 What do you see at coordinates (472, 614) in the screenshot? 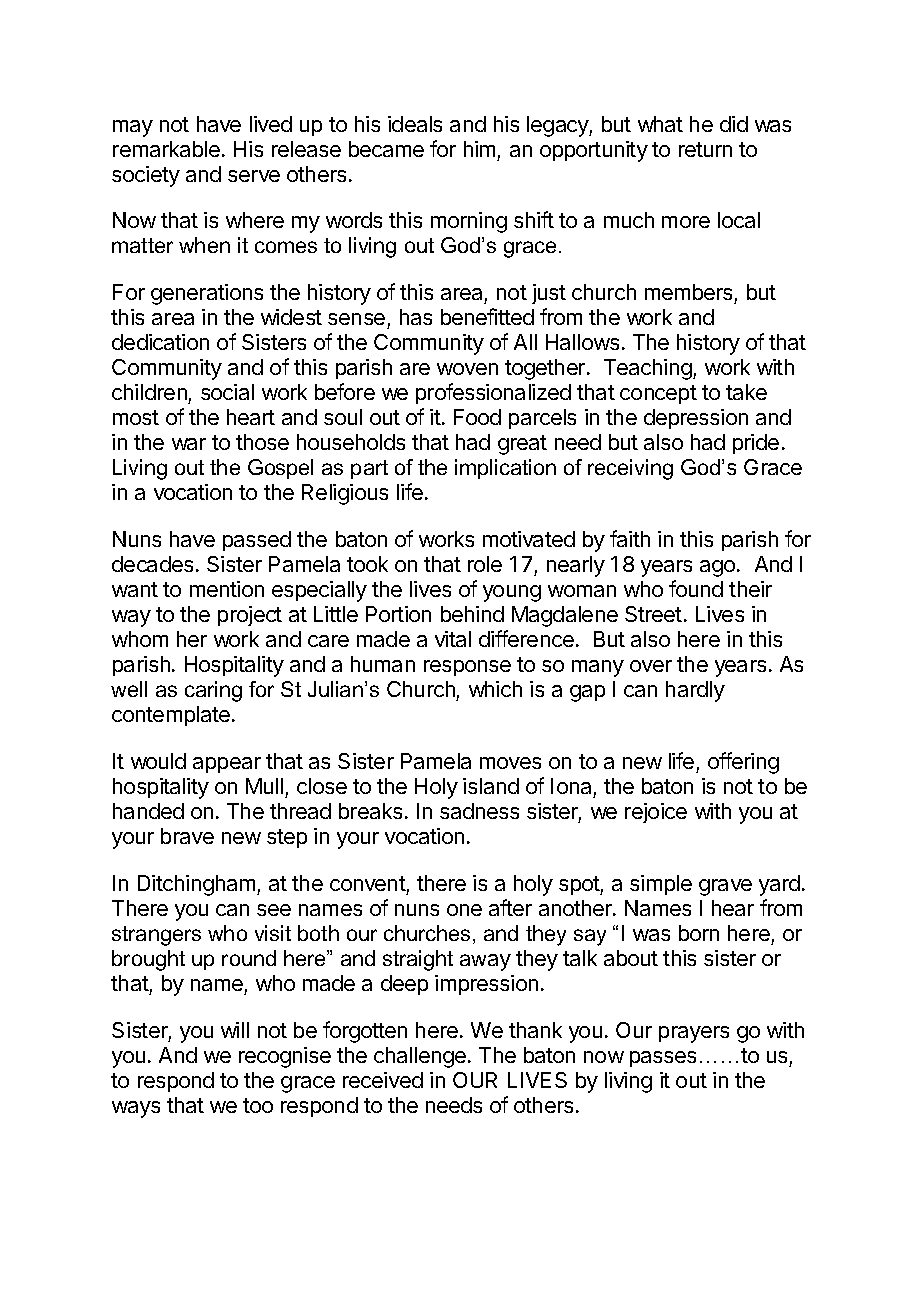
I see `behind` at bounding box center [472, 614].
